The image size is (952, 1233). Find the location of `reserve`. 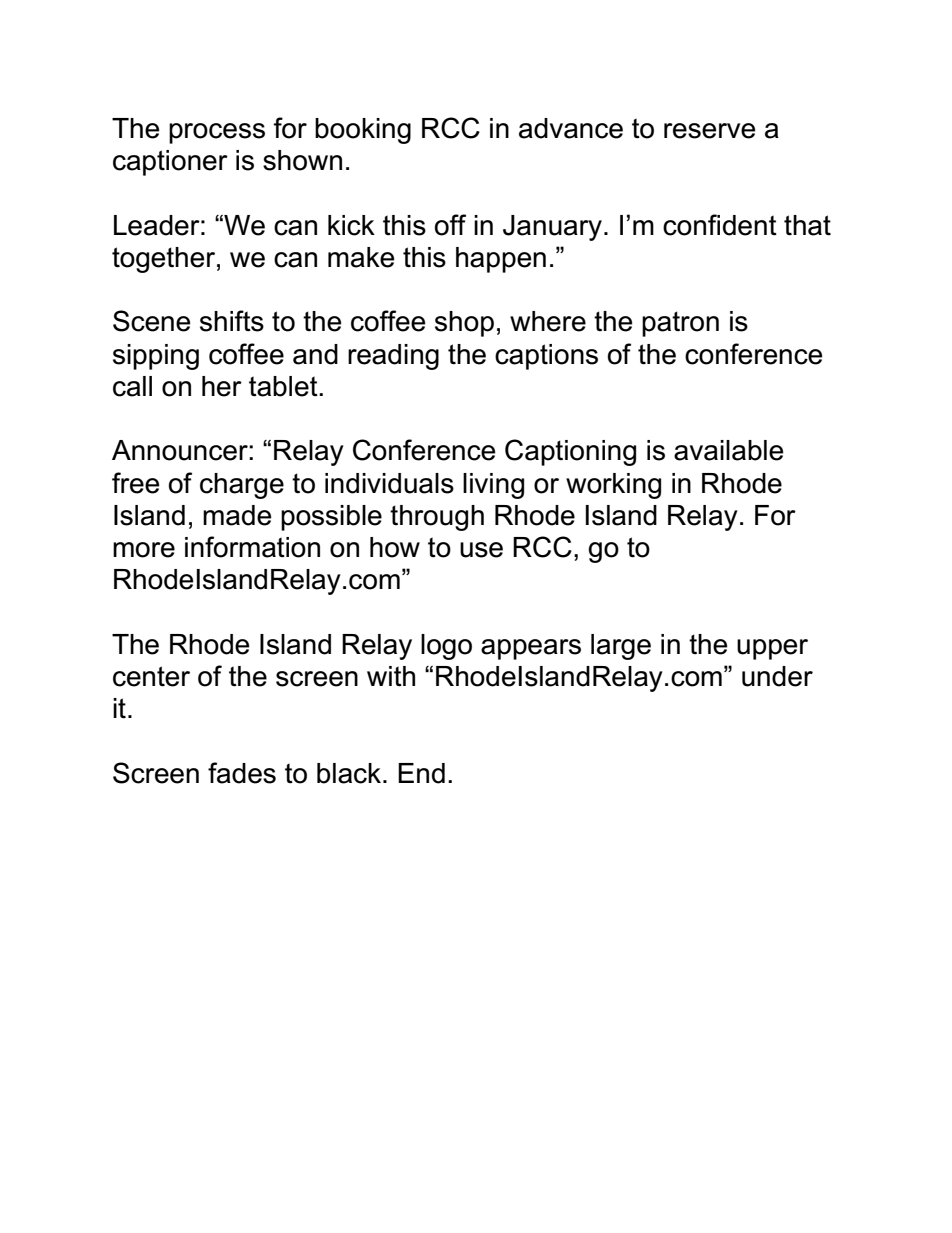

reserve is located at coordinates (709, 131).
